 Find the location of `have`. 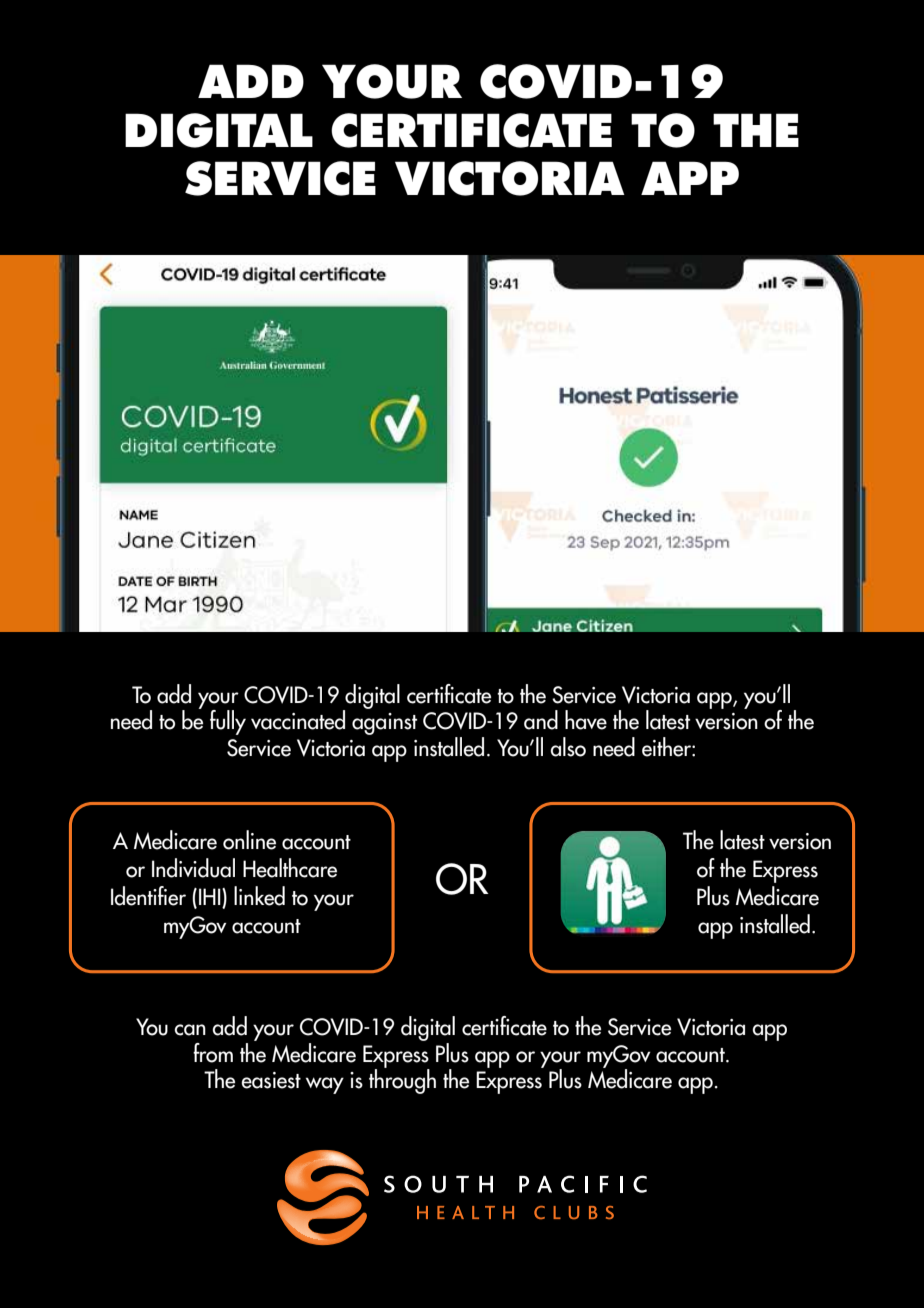

have is located at coordinates (586, 720).
